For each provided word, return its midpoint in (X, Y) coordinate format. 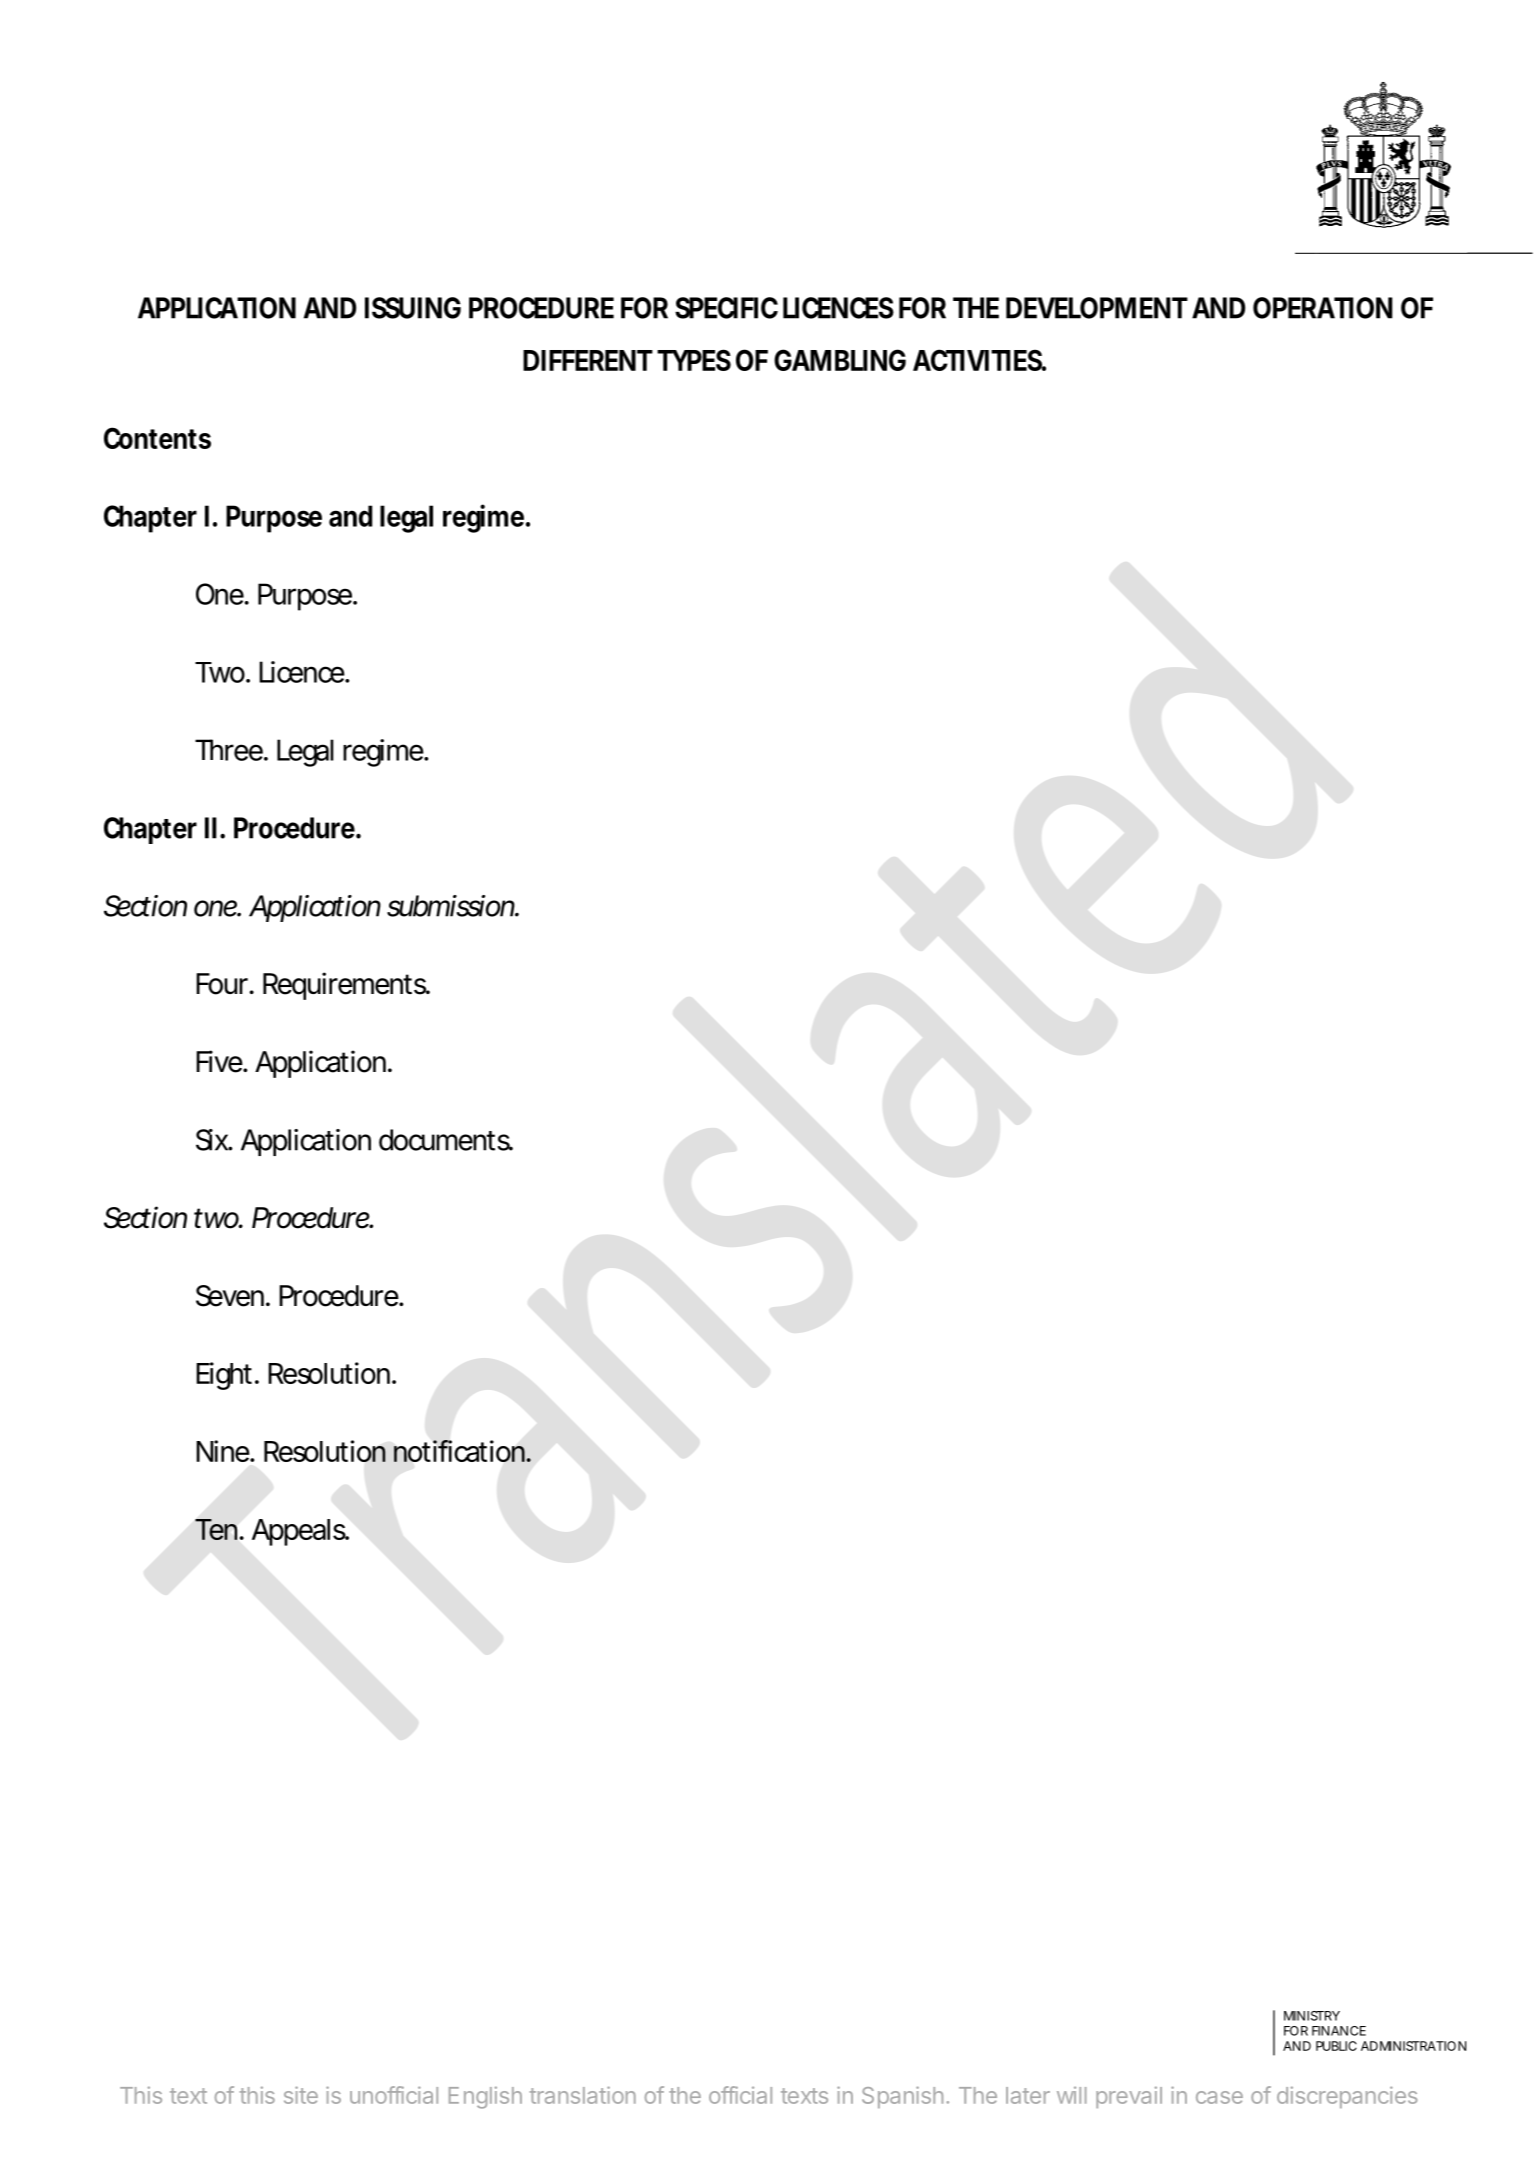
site (301, 2095)
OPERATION (1323, 308)
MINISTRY (1312, 2016)
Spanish (902, 2097)
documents (446, 1140)
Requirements (346, 986)
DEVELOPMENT (1097, 308)
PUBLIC (1336, 2046)
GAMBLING (840, 360)
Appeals (300, 1532)
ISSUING (413, 308)
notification (460, 1451)
